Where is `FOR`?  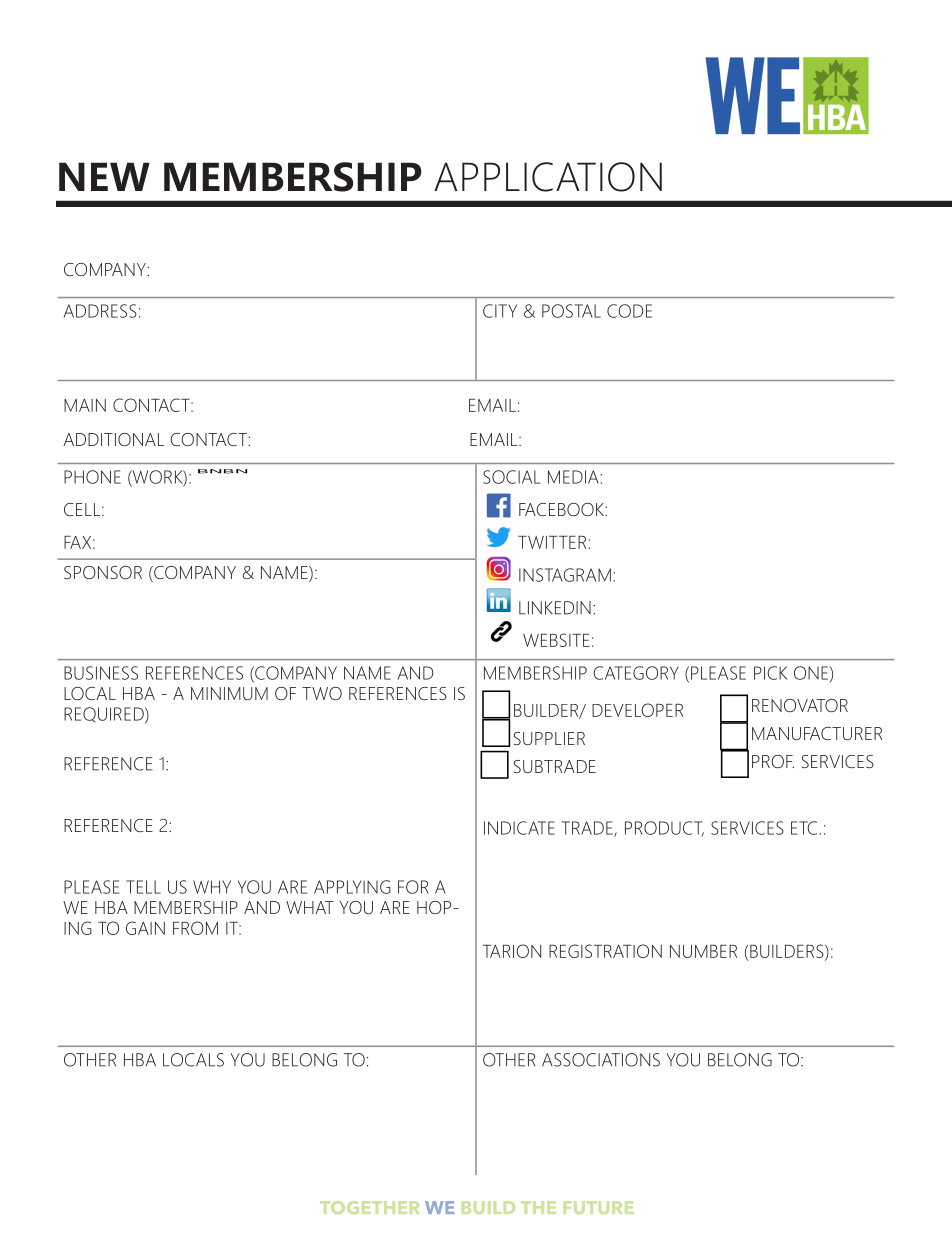
FOR is located at coordinates (413, 887).
